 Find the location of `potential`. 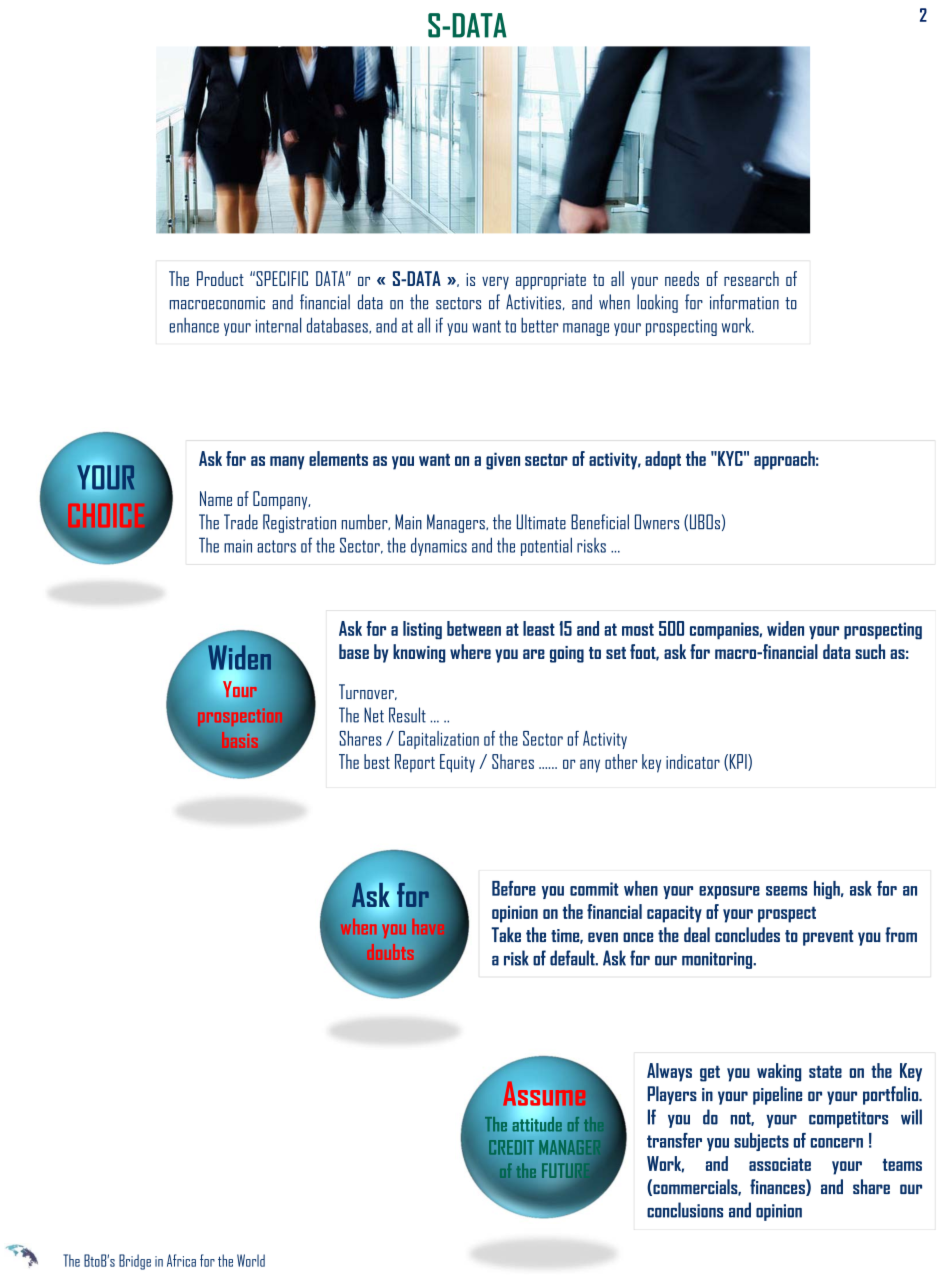

potential is located at coordinates (546, 546).
